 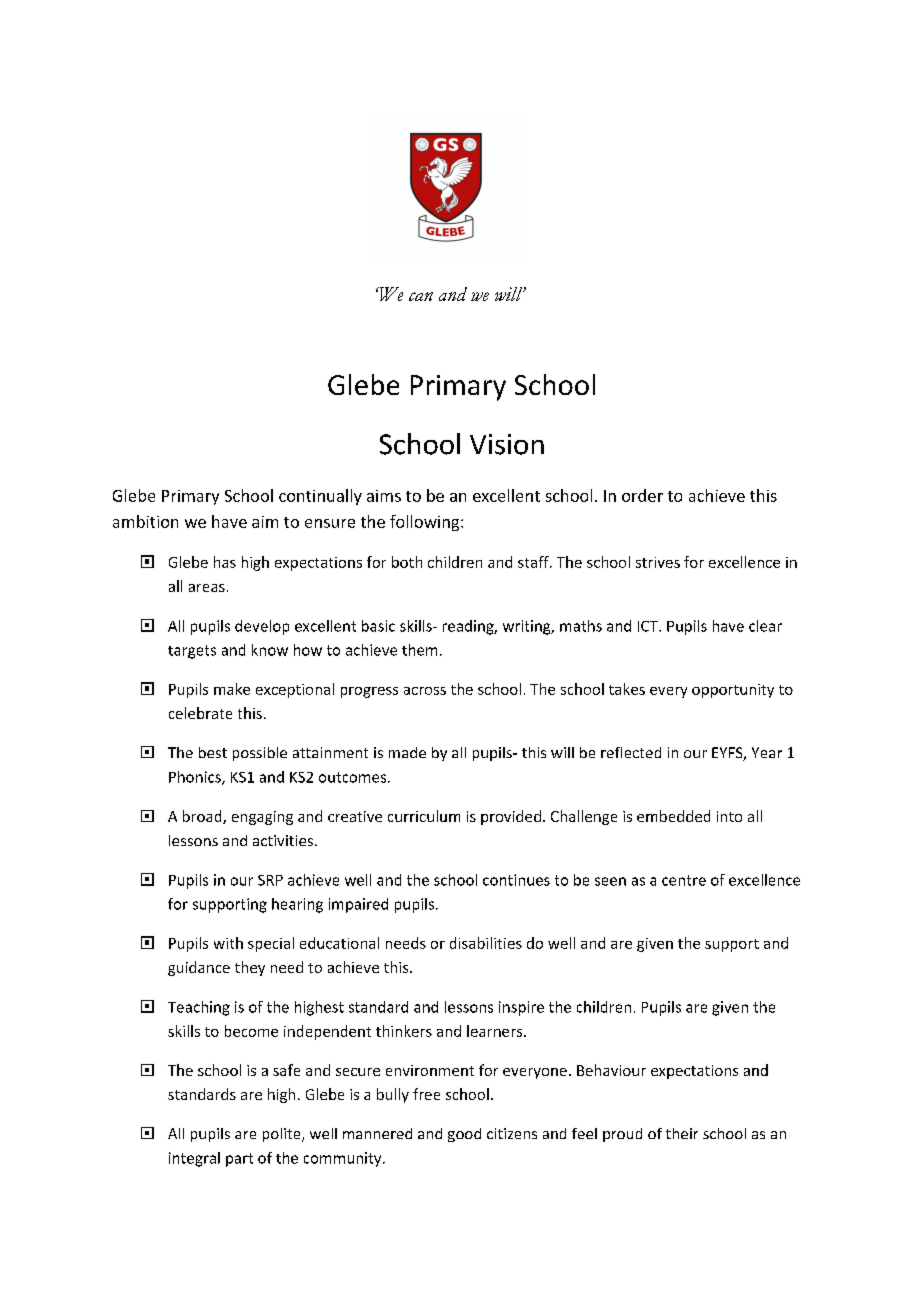 I want to click on Vision, so click(x=507, y=444).
